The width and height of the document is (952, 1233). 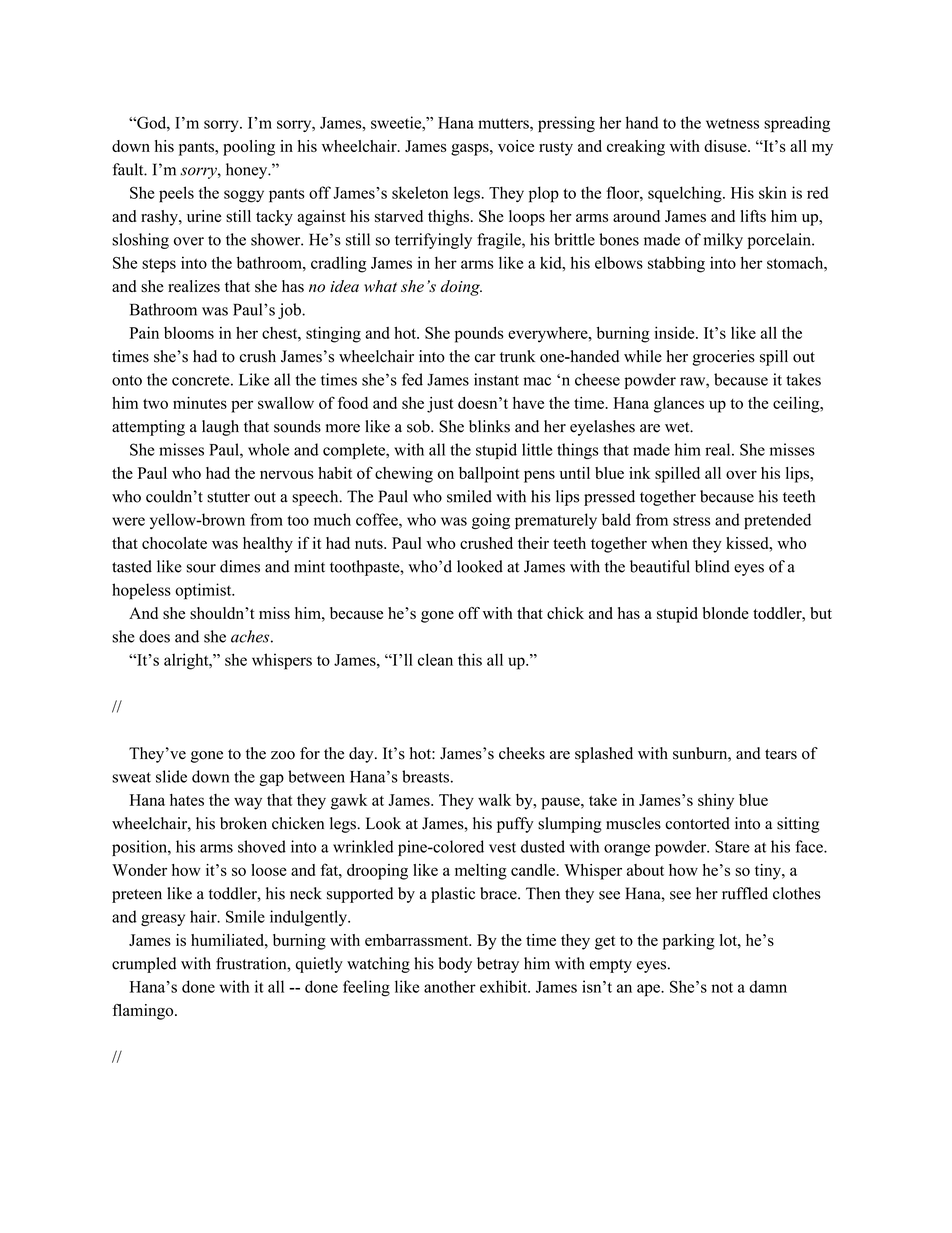 I want to click on groceries, so click(x=724, y=358).
